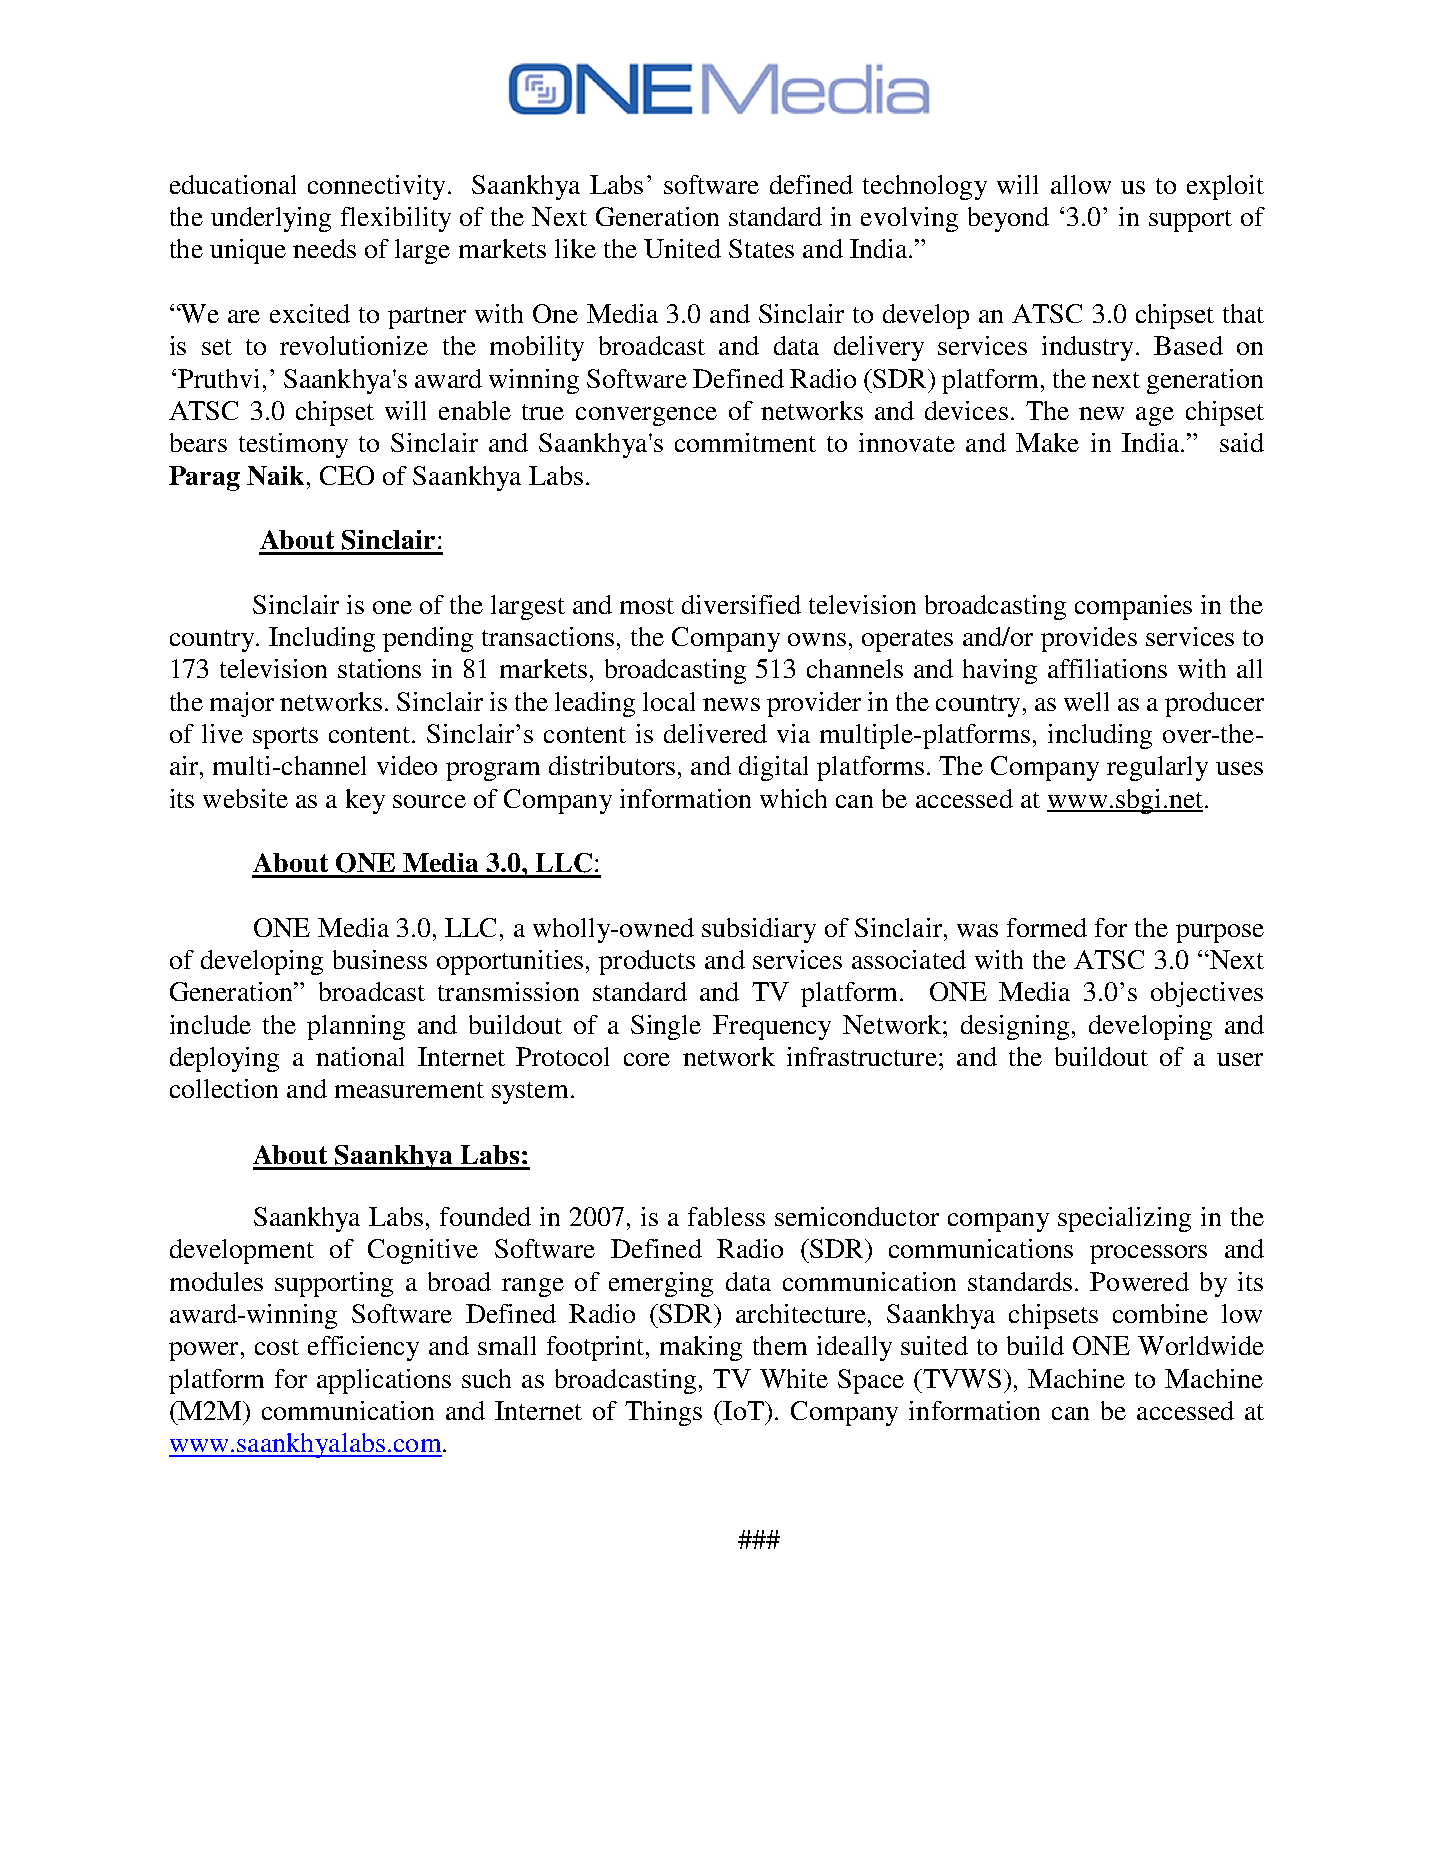  What do you see at coordinates (1081, 184) in the screenshot?
I see `allow` at bounding box center [1081, 184].
